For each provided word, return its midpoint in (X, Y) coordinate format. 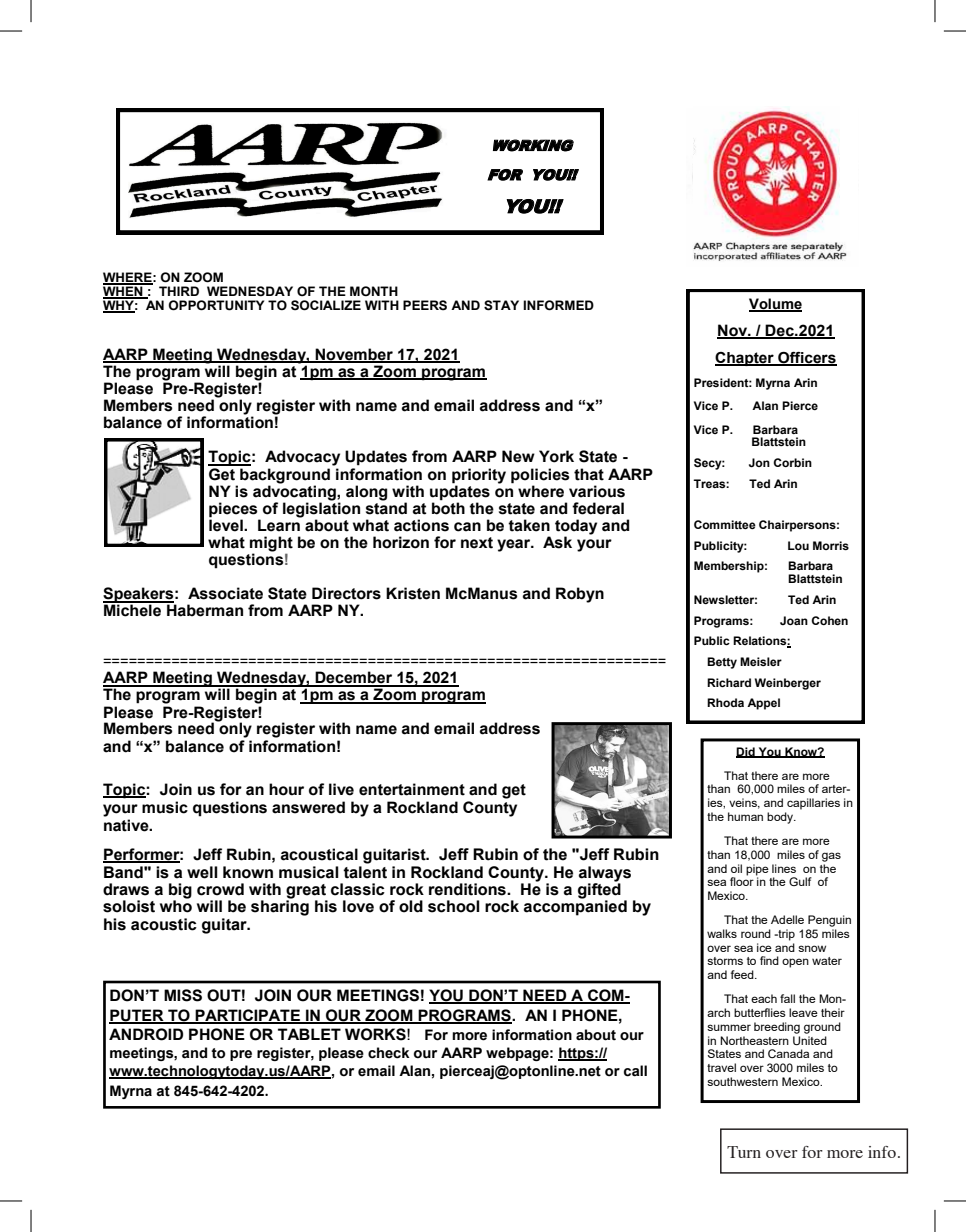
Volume (775, 304)
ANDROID (146, 1034)
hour (286, 789)
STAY (501, 305)
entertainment (412, 789)
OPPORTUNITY (216, 305)
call (635, 1071)
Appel (763, 704)
